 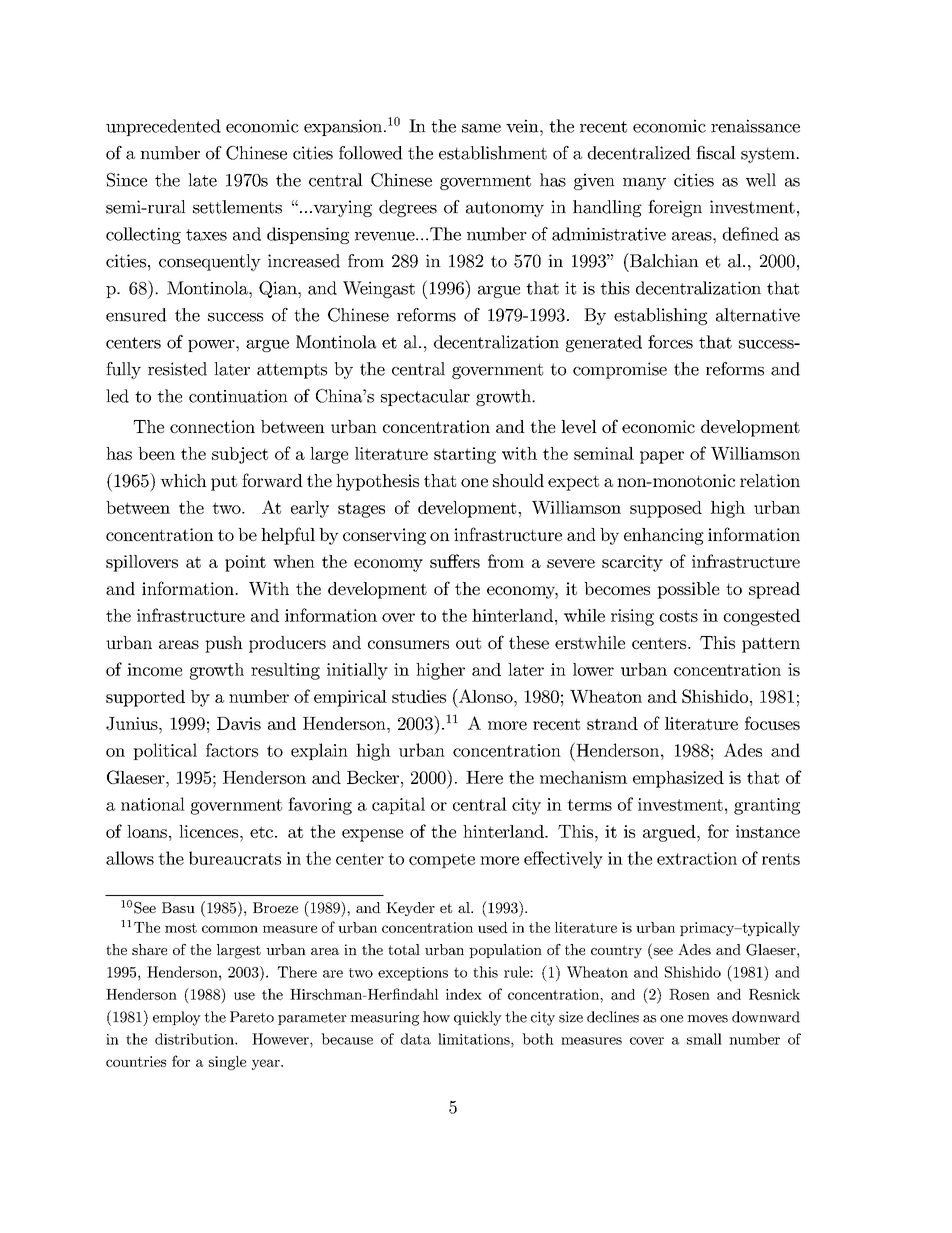 I want to click on out, so click(x=468, y=643).
